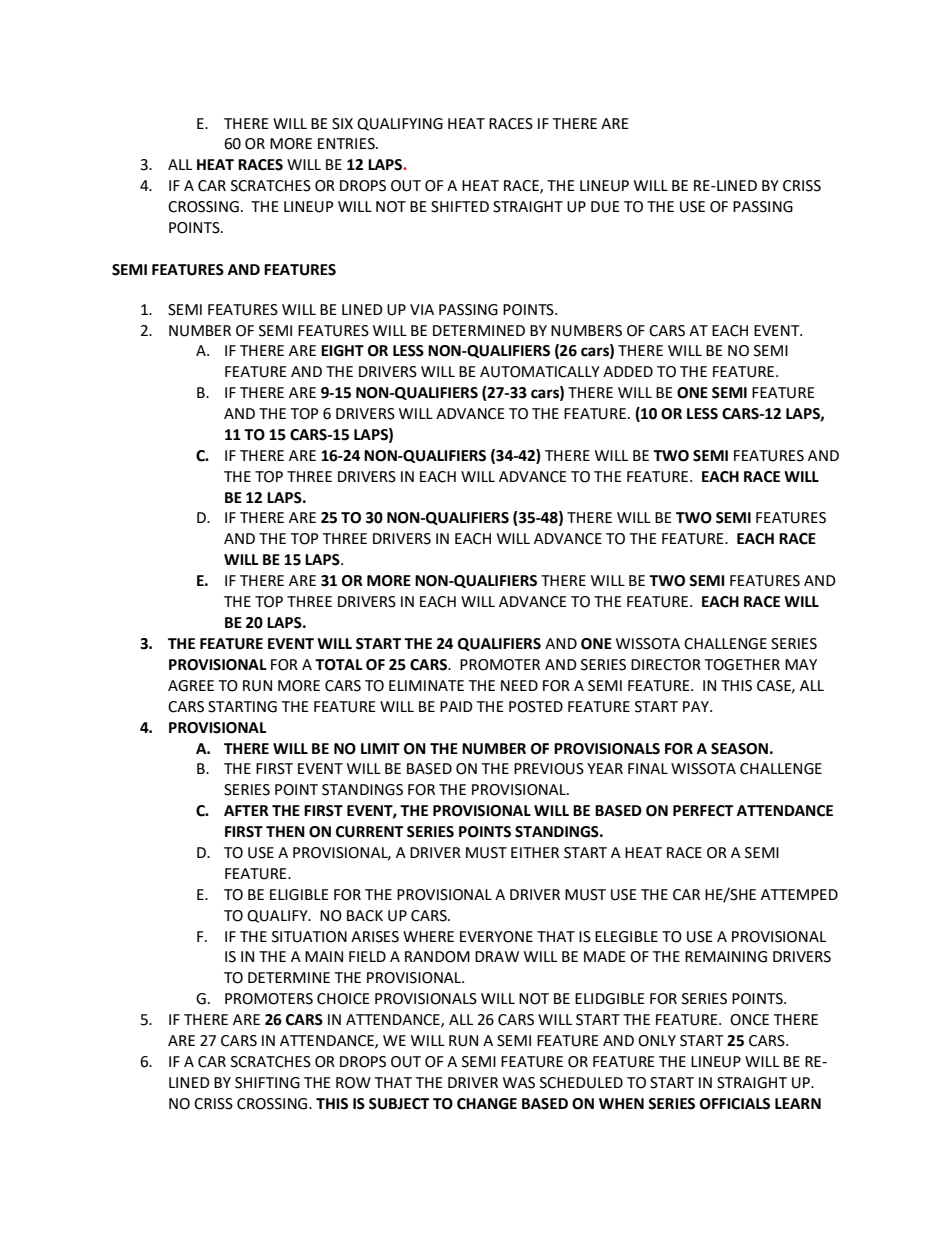  What do you see at coordinates (605, 207) in the screenshot?
I see `DUE` at bounding box center [605, 207].
